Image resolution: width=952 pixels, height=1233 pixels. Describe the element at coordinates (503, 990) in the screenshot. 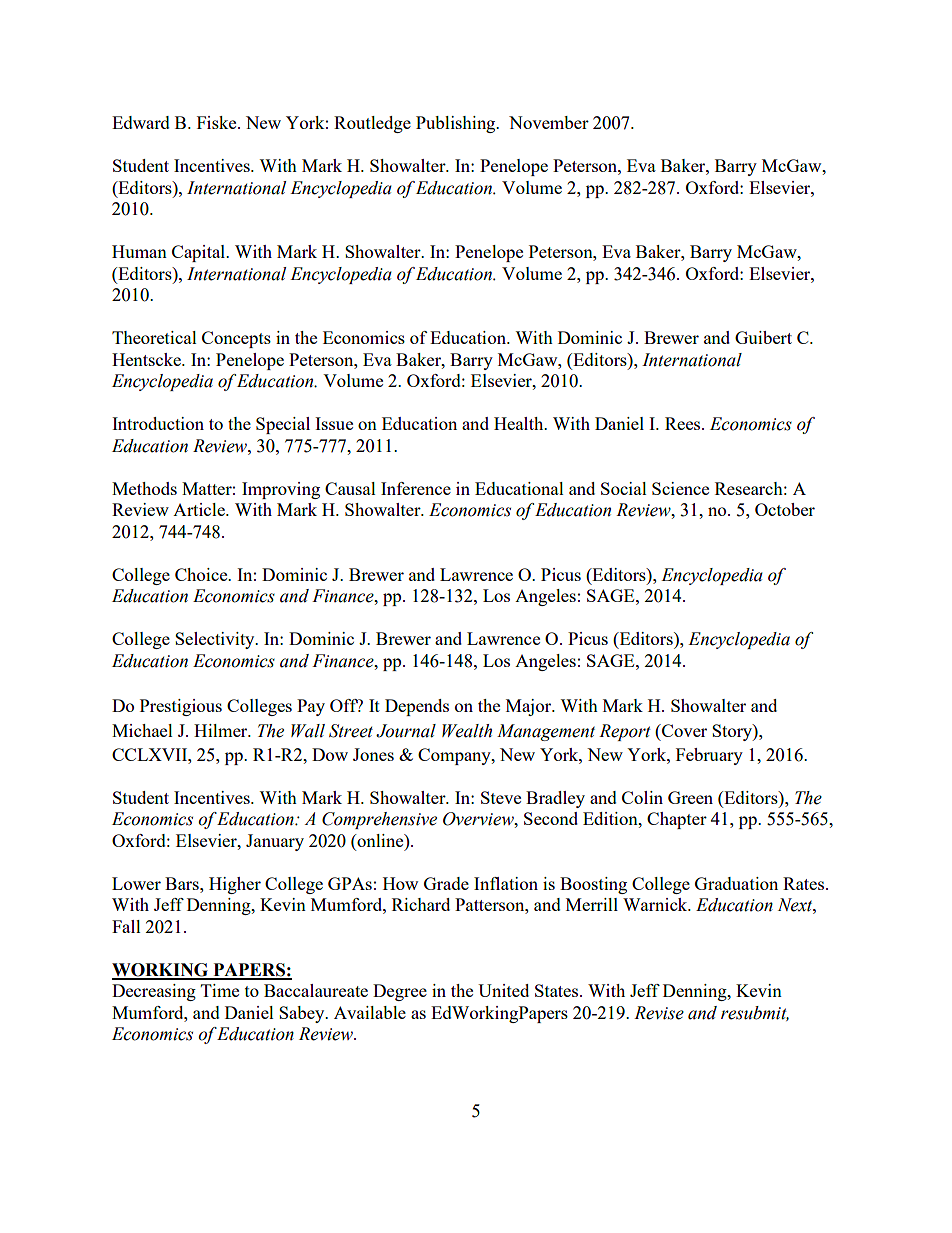

I see `United` at that location.
